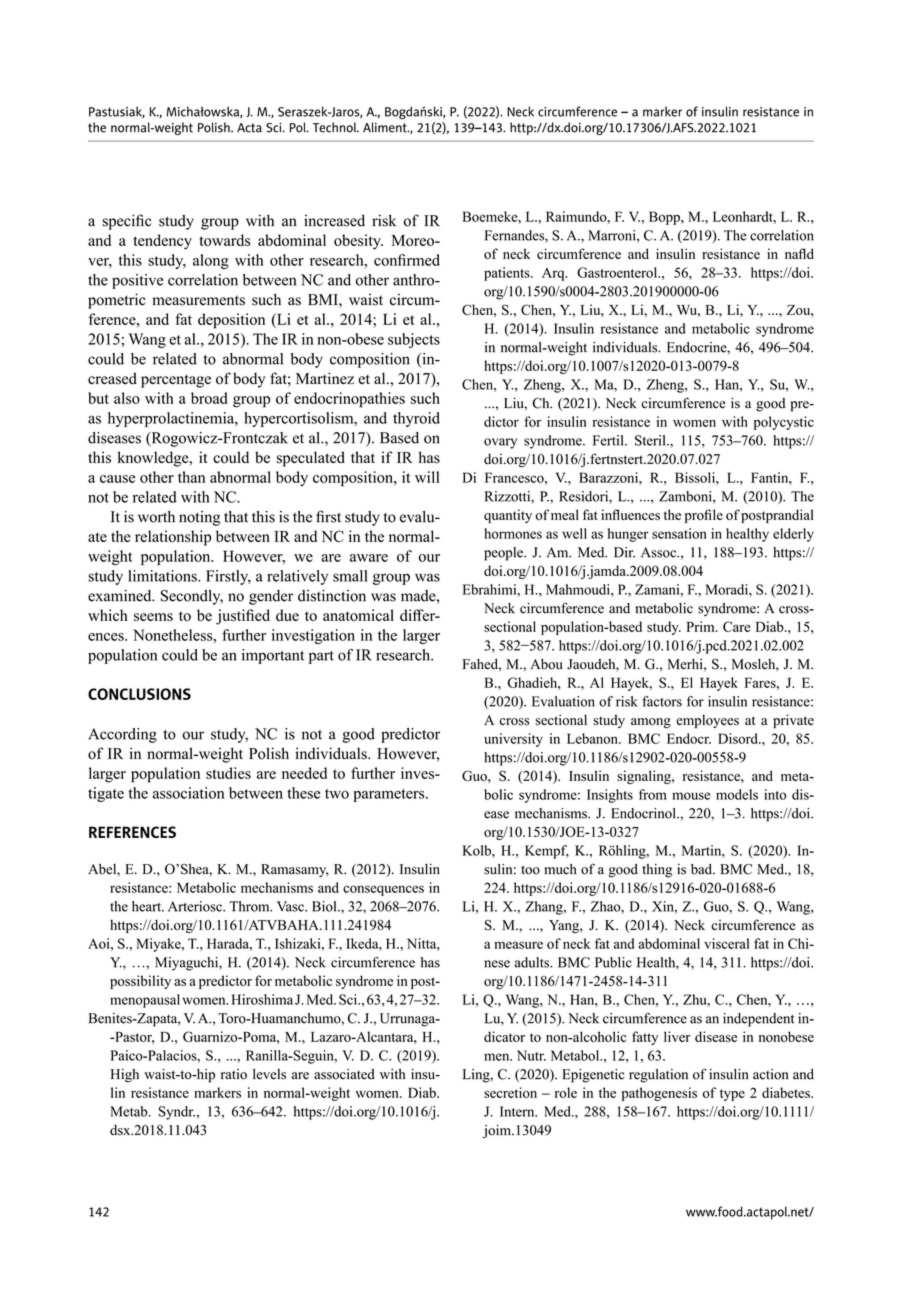 The image size is (924, 1308). I want to click on ratio, so click(234, 1074).
